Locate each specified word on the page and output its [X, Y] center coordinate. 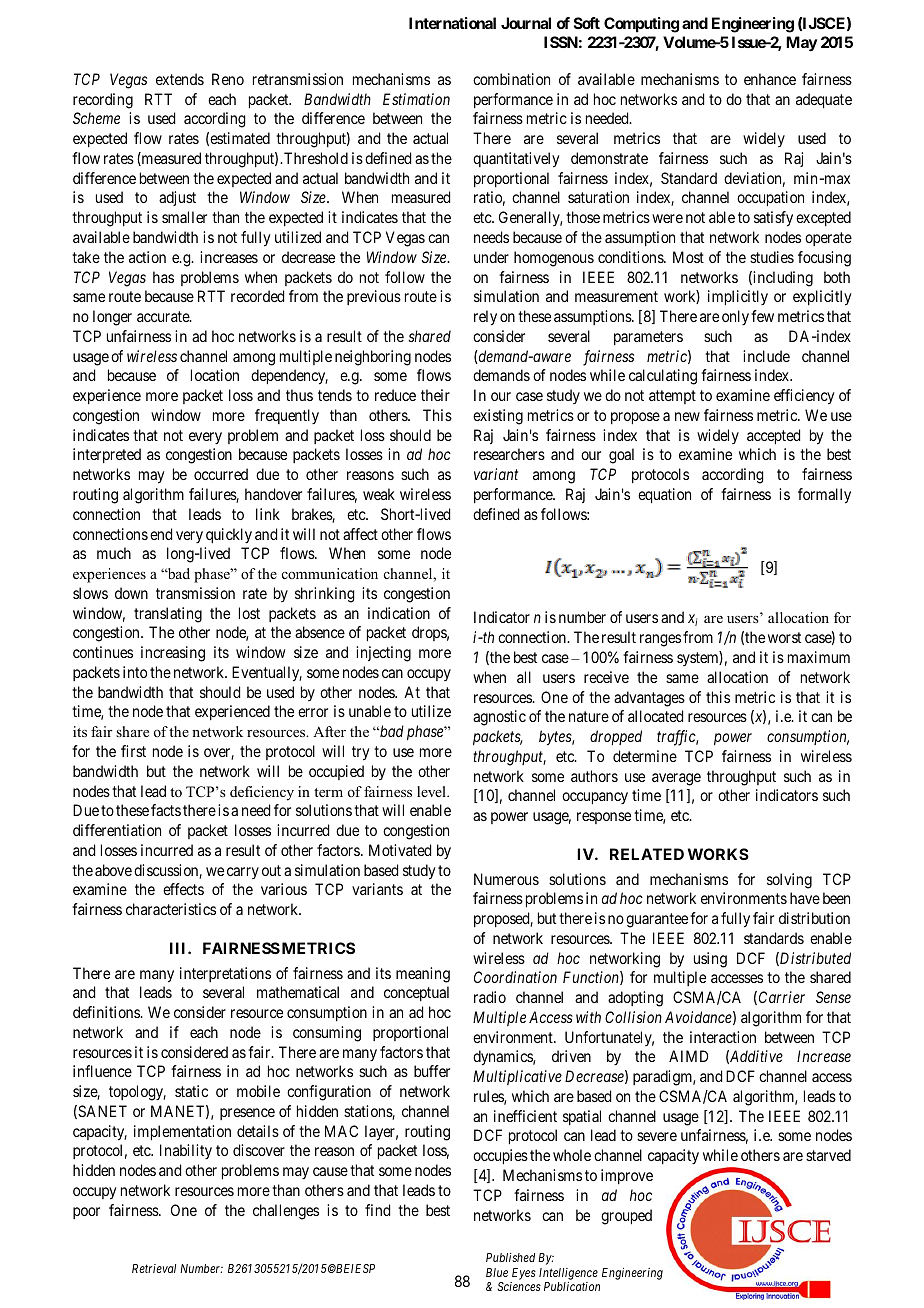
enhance [770, 79]
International [452, 23]
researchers [509, 454]
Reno [228, 79]
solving [789, 881]
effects [183, 889]
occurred [221, 474]
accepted [773, 437]
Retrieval [154, 1268]
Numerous [506, 879]
